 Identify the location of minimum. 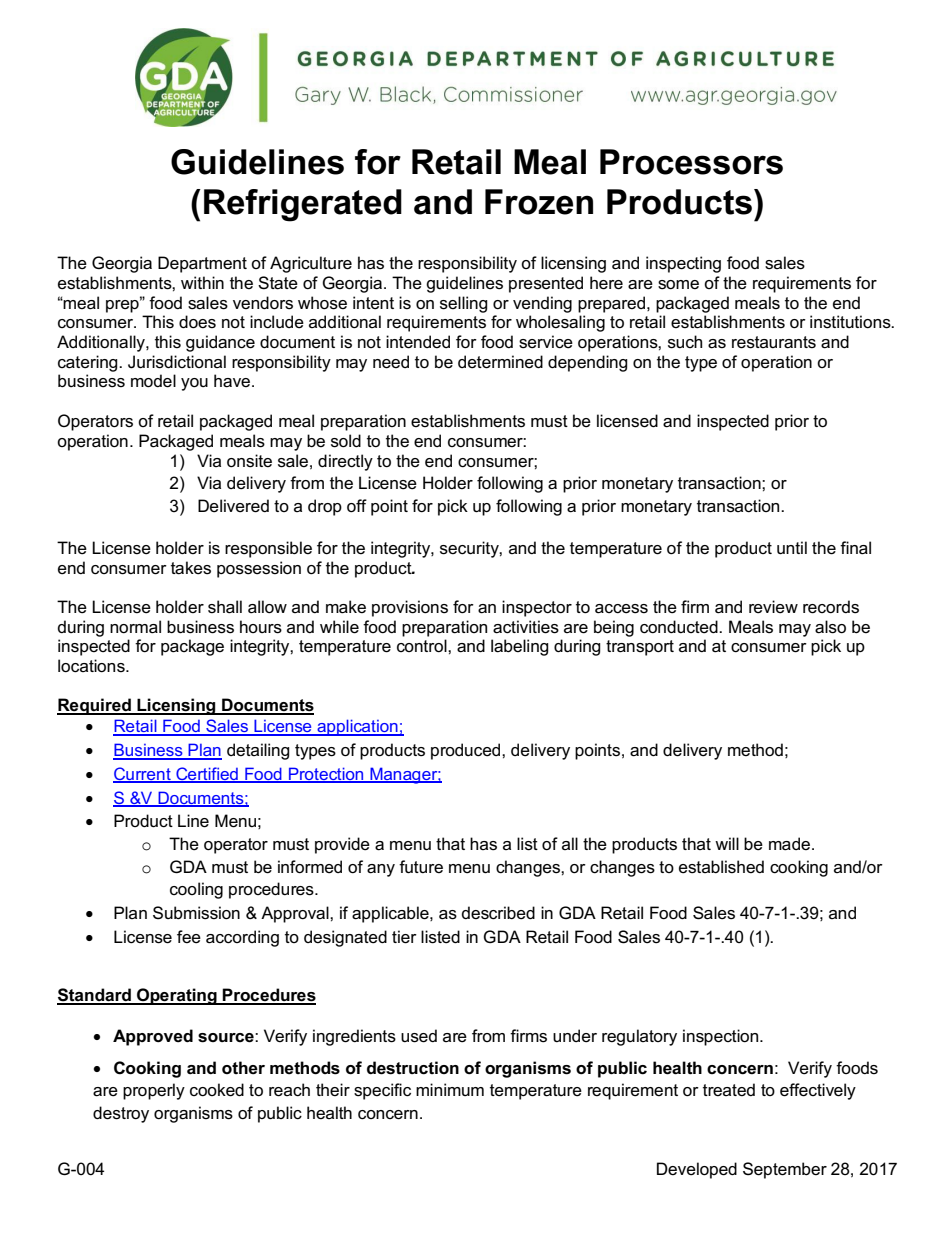
(450, 1089).
